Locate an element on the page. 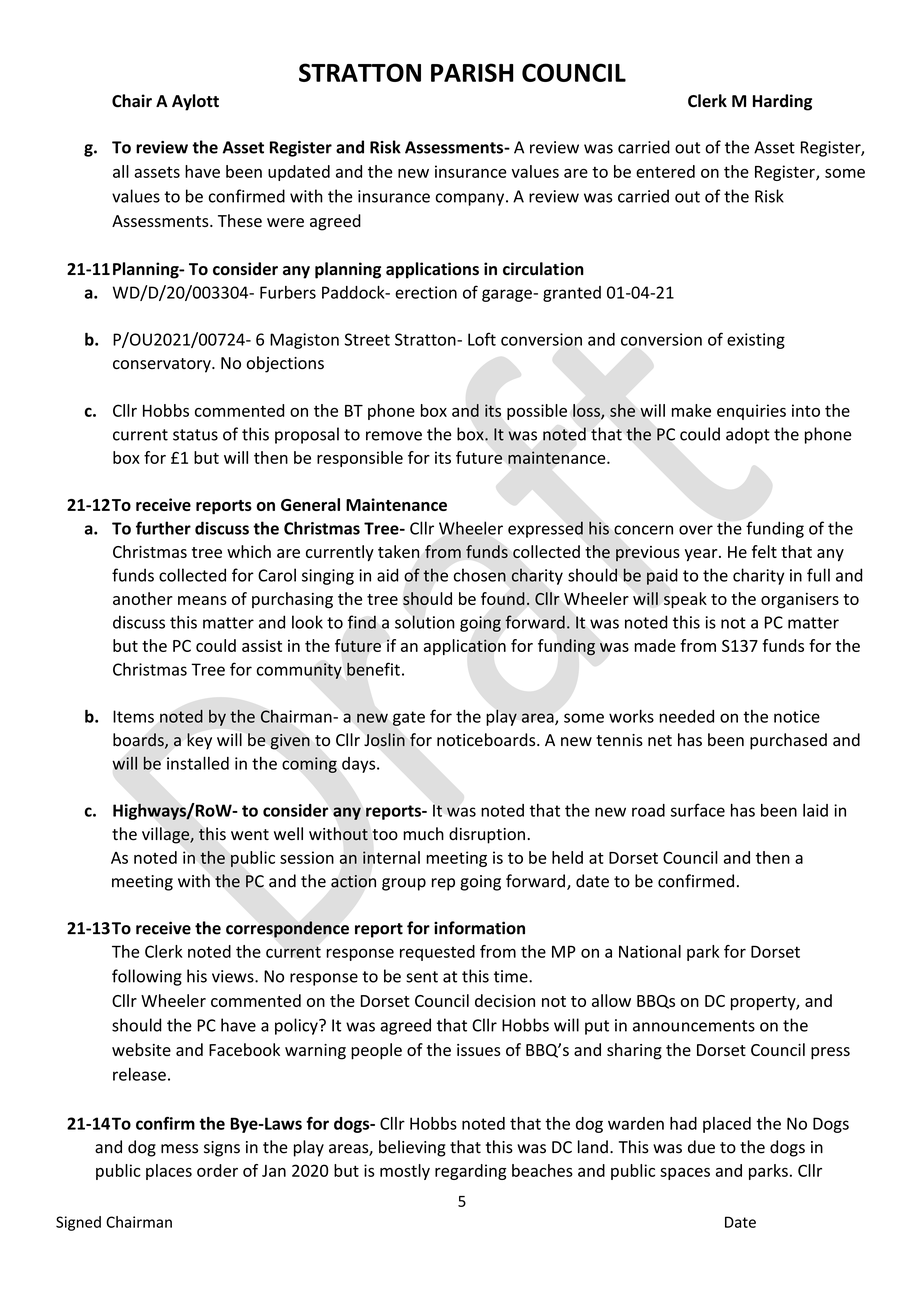 This page has width=924, height=1308. spaces is located at coordinates (685, 1174).
